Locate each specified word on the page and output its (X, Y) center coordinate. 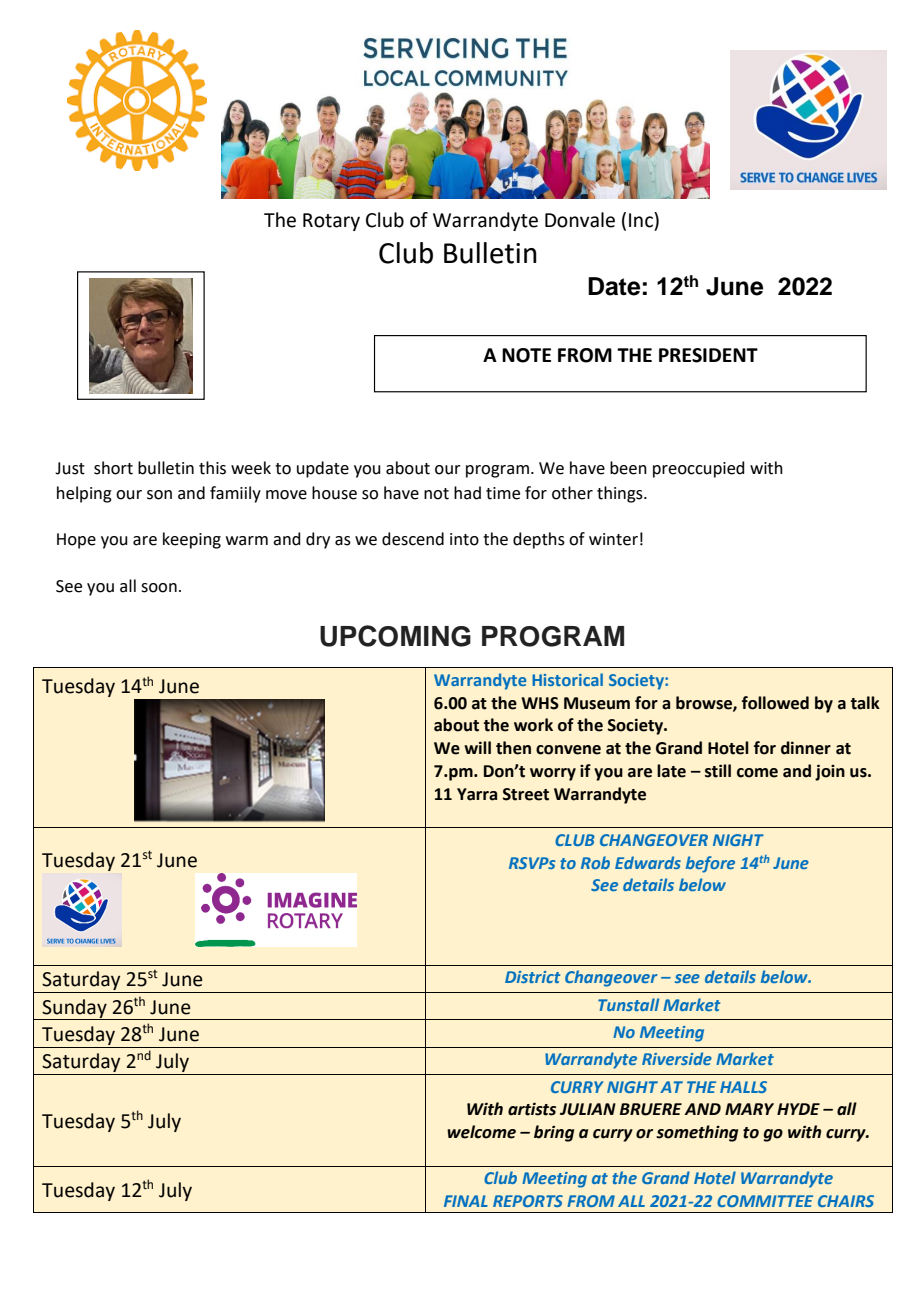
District (532, 977)
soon (159, 588)
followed (775, 703)
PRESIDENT (708, 355)
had (467, 493)
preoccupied (699, 469)
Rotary (331, 222)
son (159, 495)
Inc (642, 220)
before (710, 864)
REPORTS (528, 1201)
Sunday (75, 1009)
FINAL (466, 1201)
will (477, 747)
